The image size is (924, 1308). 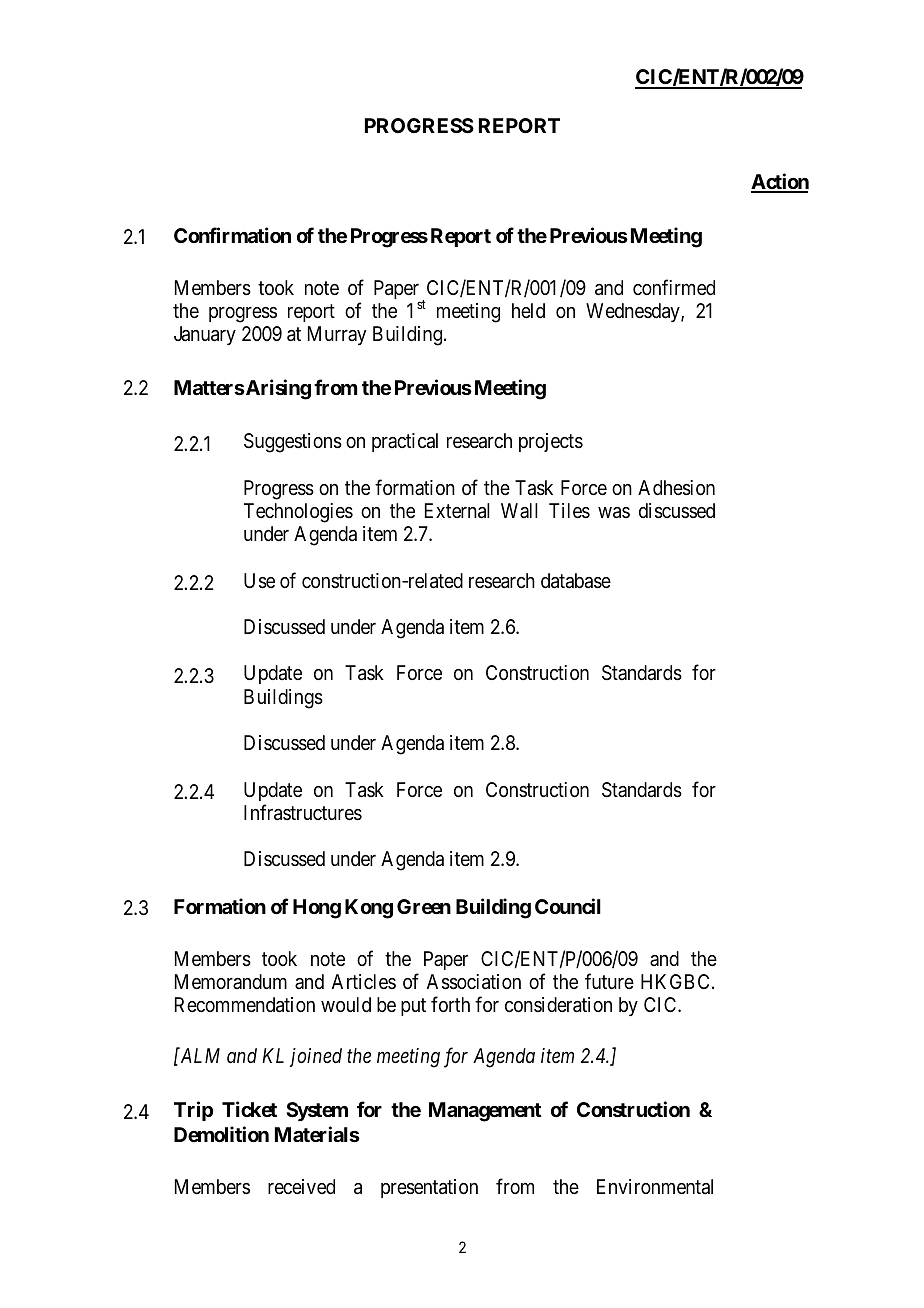 What do you see at coordinates (232, 235) in the page?
I see `Confirmation` at bounding box center [232, 235].
